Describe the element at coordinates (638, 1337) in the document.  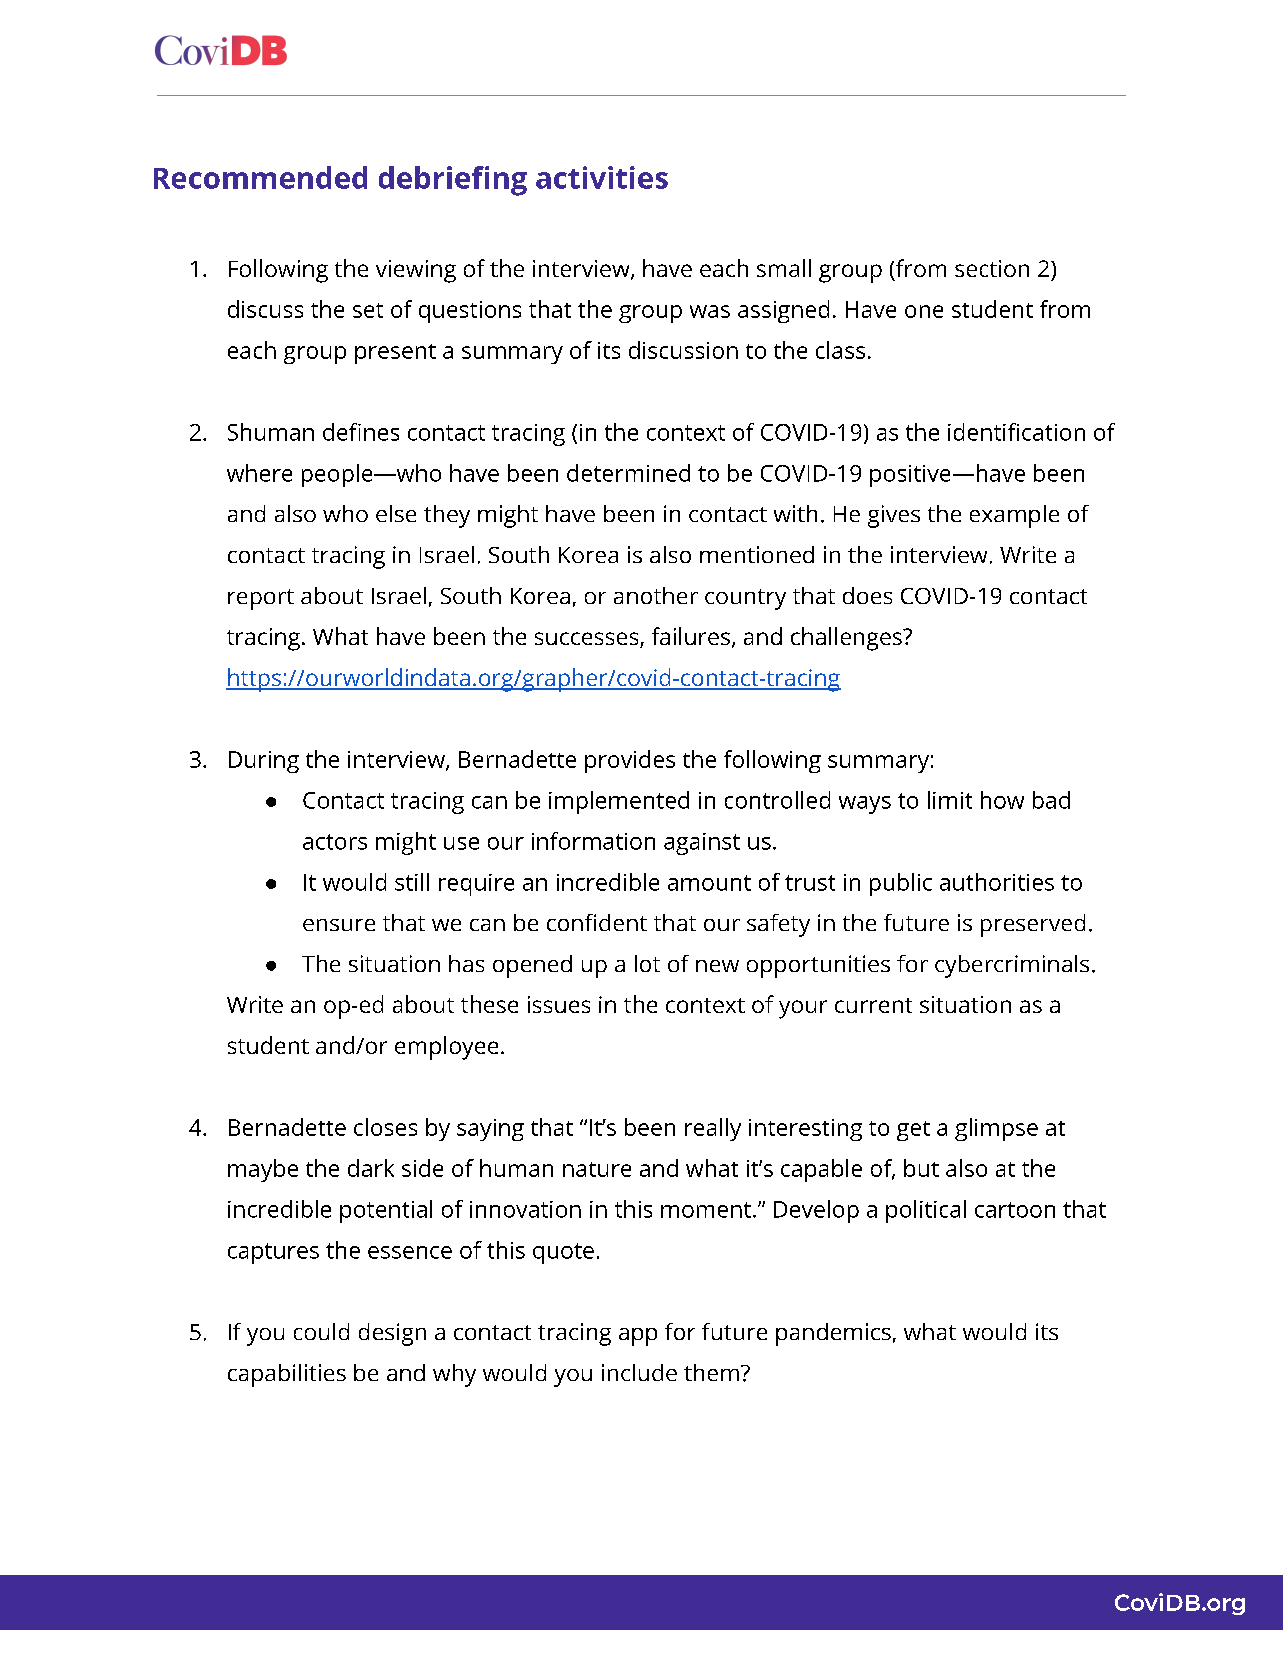
I see `app` at that location.
